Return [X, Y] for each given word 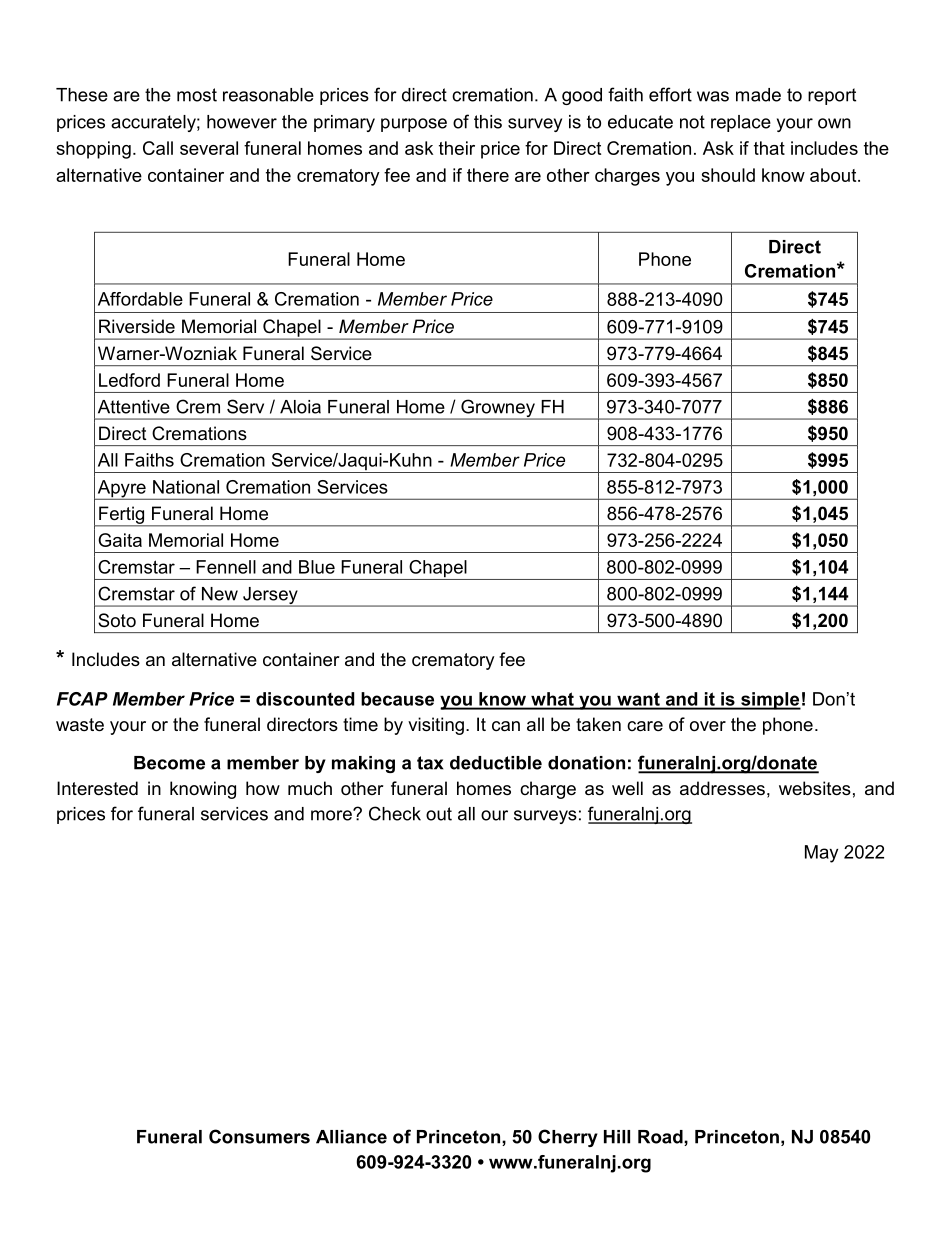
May [821, 854]
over [708, 726]
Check [395, 813]
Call [158, 148]
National [186, 487]
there [488, 175]
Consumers [259, 1136]
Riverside [137, 326]
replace [741, 123]
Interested [97, 788]
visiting [436, 726]
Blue [317, 567]
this [488, 122]
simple [770, 701]
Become [169, 763]
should [728, 175]
